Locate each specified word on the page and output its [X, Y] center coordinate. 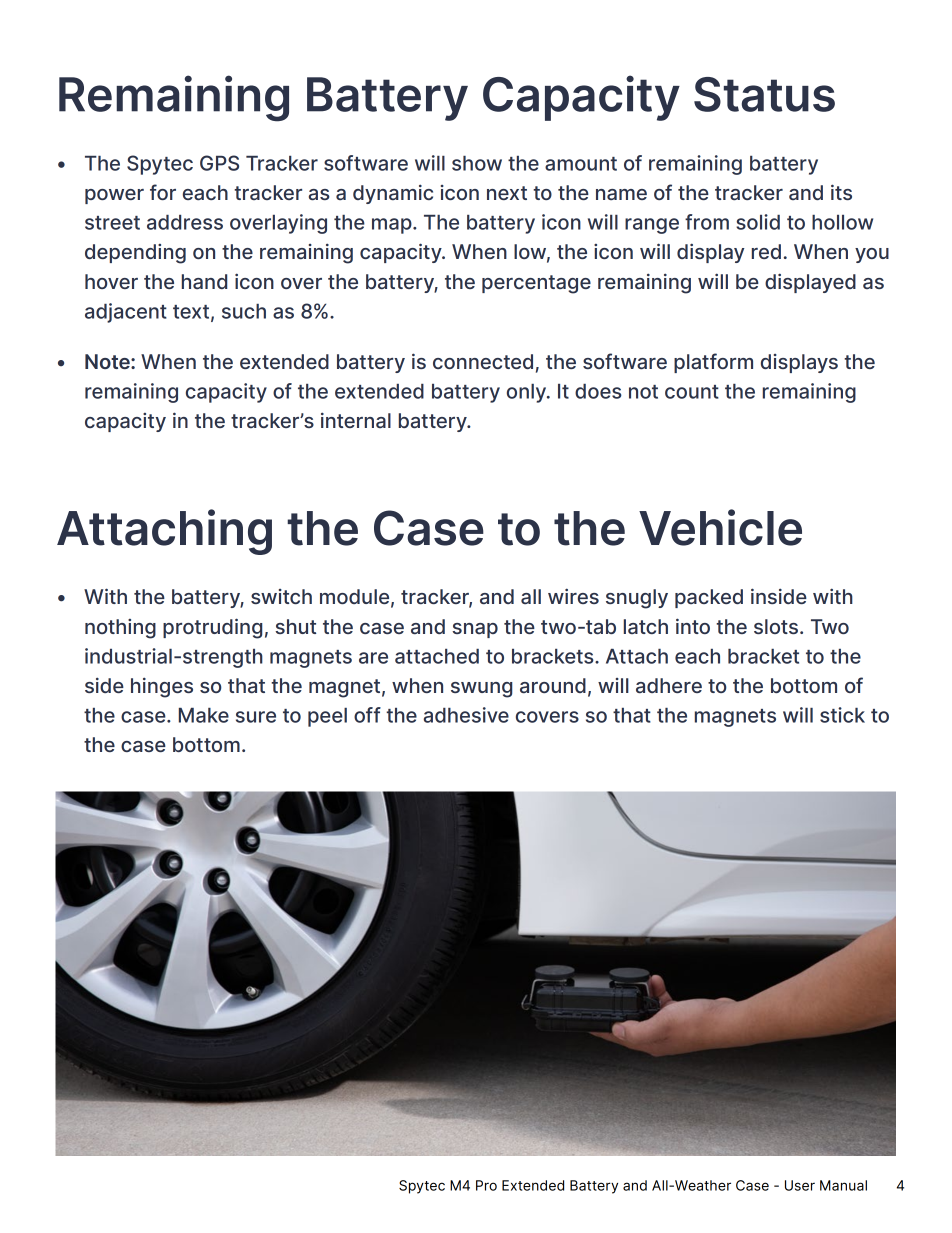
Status [764, 94]
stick [842, 715]
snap [475, 630]
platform [713, 363]
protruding [212, 628]
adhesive [466, 715]
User [800, 1185]
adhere [669, 686]
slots [777, 626]
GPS [219, 163]
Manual [843, 1185]
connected [483, 361]
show [477, 163]
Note [108, 361]
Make [204, 715]
